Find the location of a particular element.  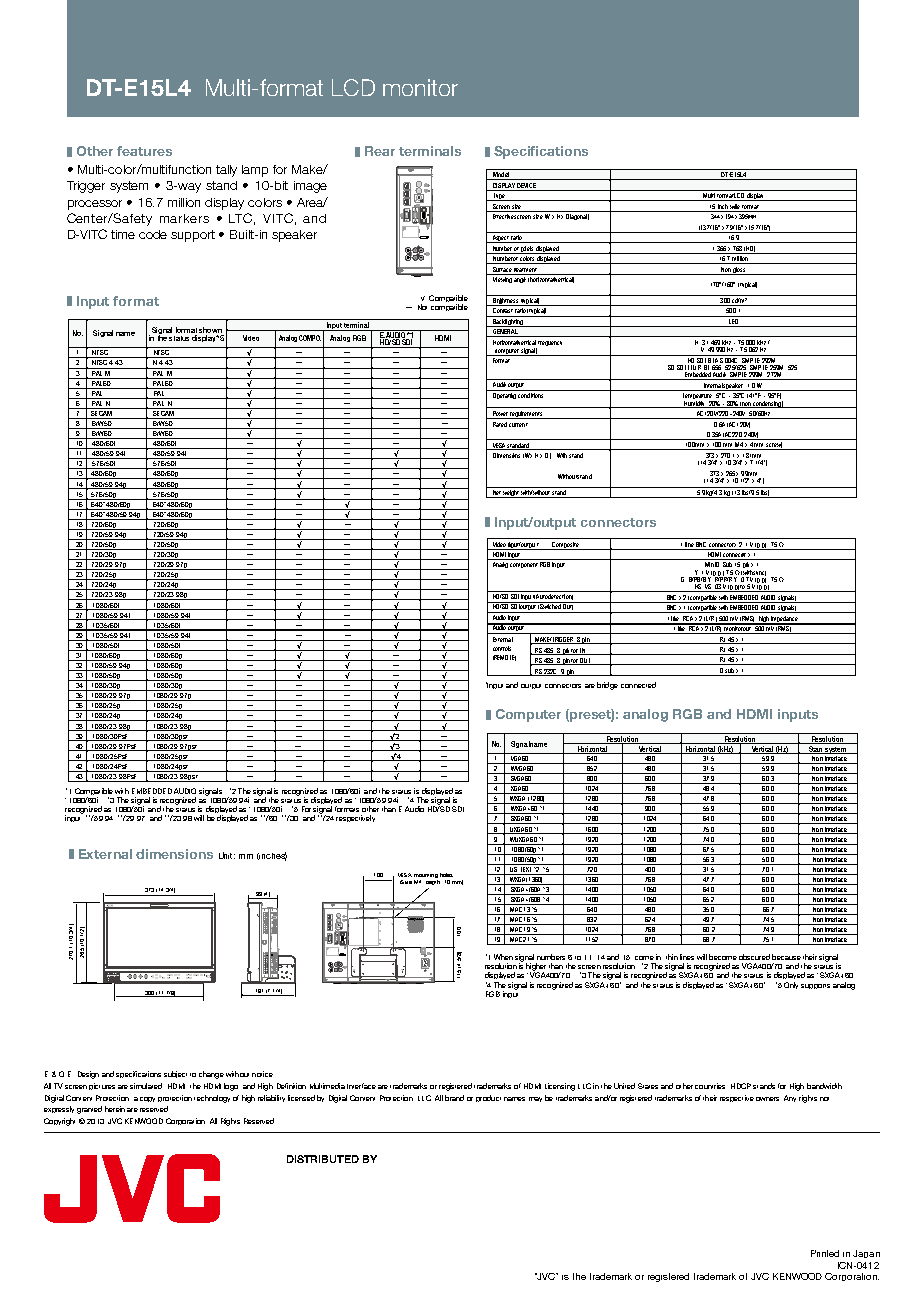

screw is located at coordinates (774, 446).
